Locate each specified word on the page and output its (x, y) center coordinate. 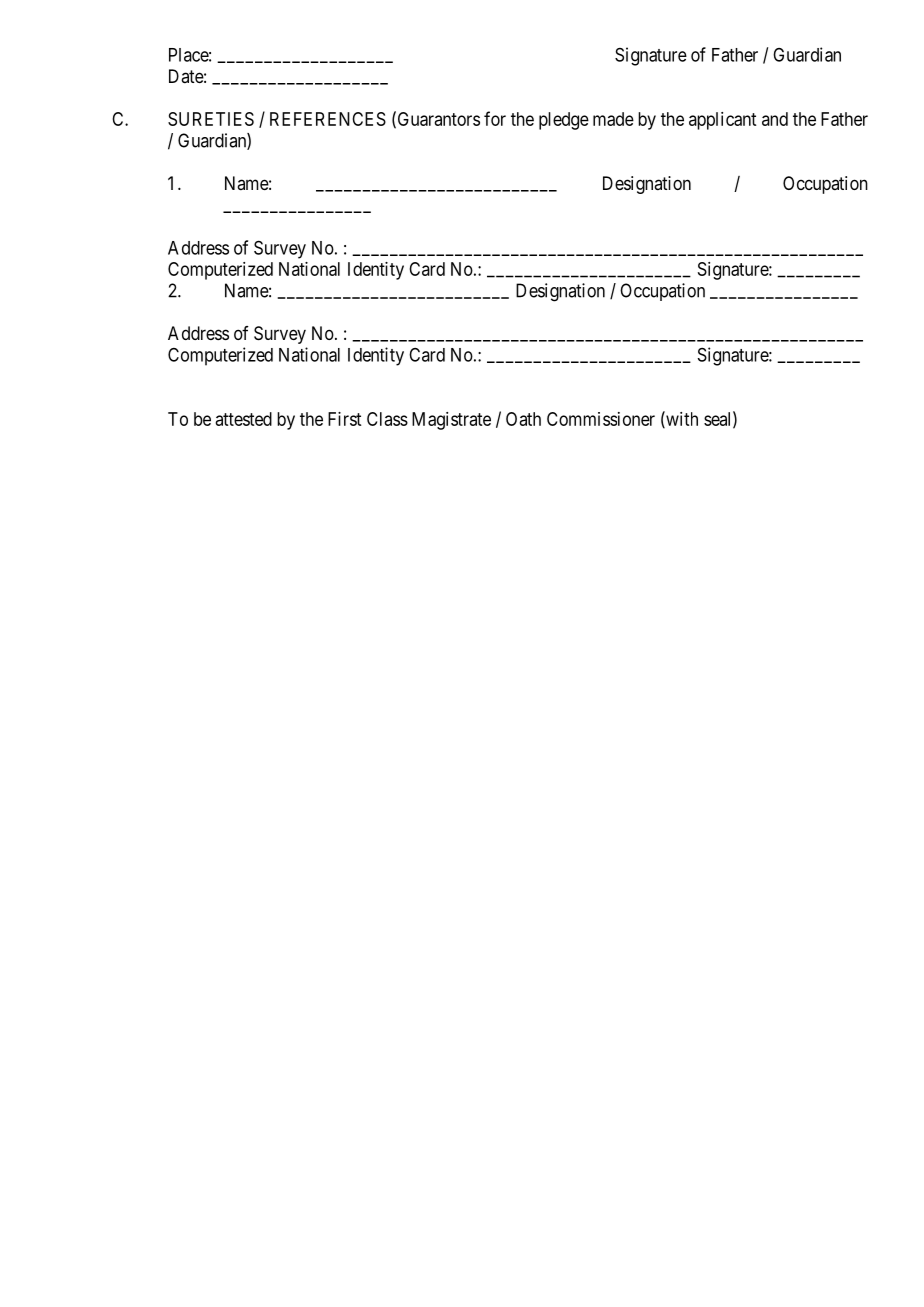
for (495, 118)
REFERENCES (328, 119)
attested (243, 419)
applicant (722, 121)
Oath (523, 419)
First (344, 419)
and (775, 119)
